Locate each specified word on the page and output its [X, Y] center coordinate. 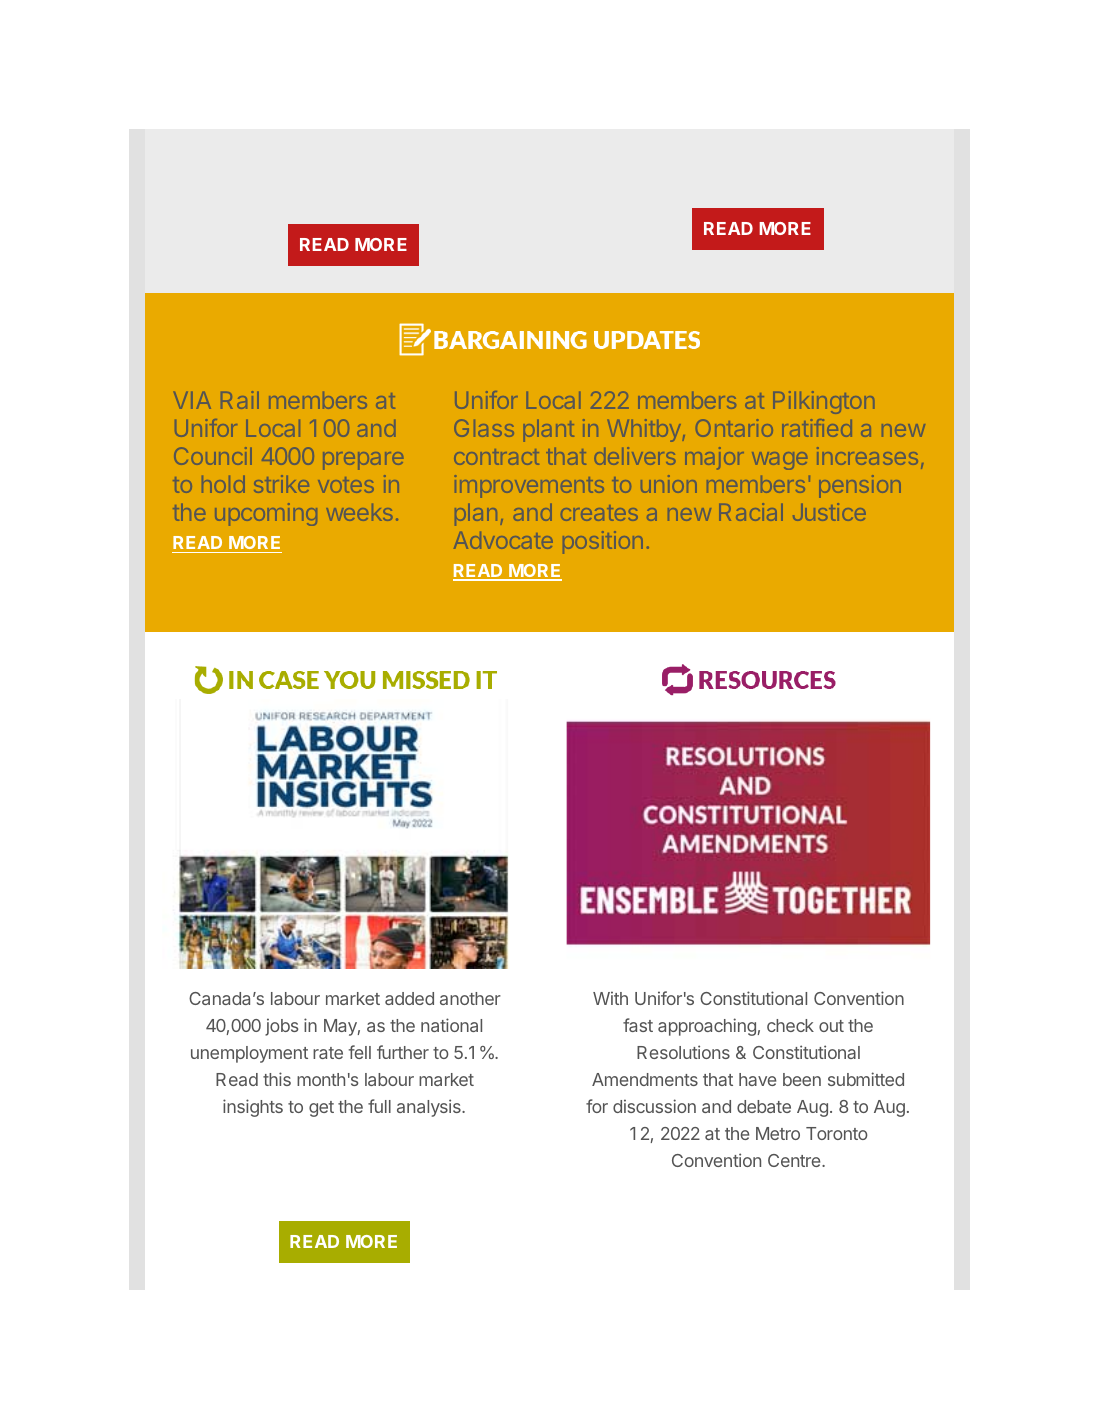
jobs [281, 1027]
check [790, 1025]
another [470, 998]
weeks [359, 512]
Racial [751, 512]
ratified [817, 428]
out [831, 1026]
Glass [484, 428]
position [603, 542]
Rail [240, 400]
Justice [829, 512]
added [409, 998]
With [610, 998]
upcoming [266, 514]
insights [253, 1108]
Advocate [503, 540]
